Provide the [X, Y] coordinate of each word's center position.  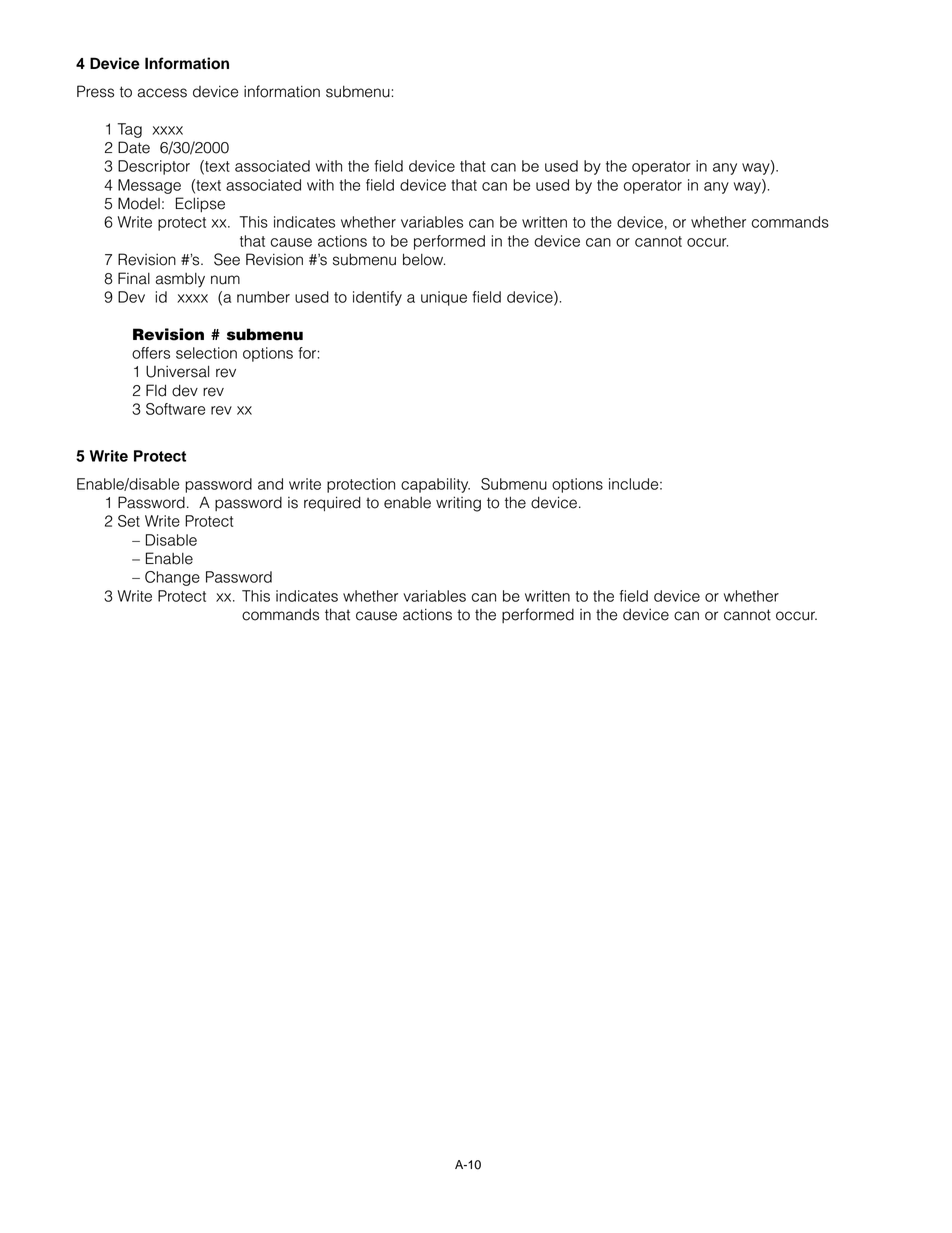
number [263, 297]
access [162, 93]
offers [151, 353]
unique [444, 298]
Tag [129, 130]
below [424, 259]
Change [172, 578]
